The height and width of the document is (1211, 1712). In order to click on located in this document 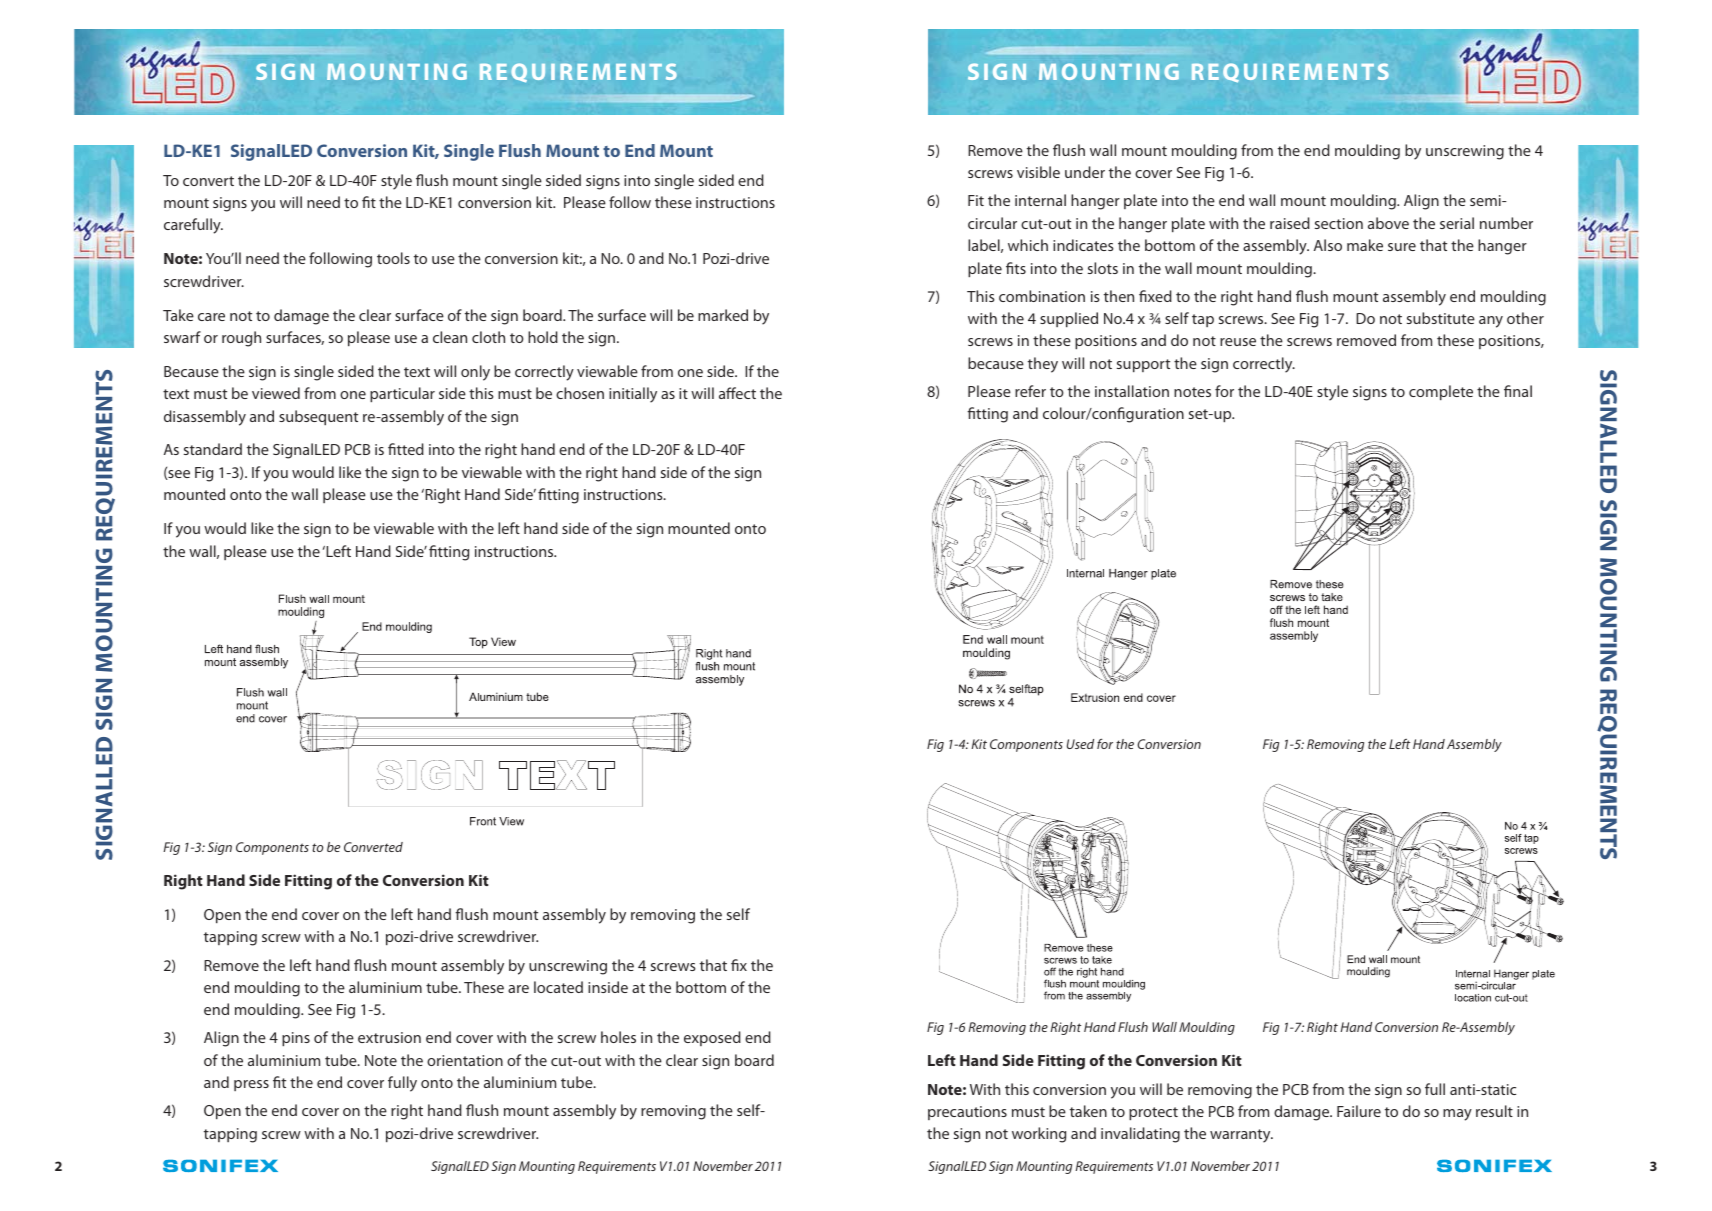, I will do `click(558, 987)`.
